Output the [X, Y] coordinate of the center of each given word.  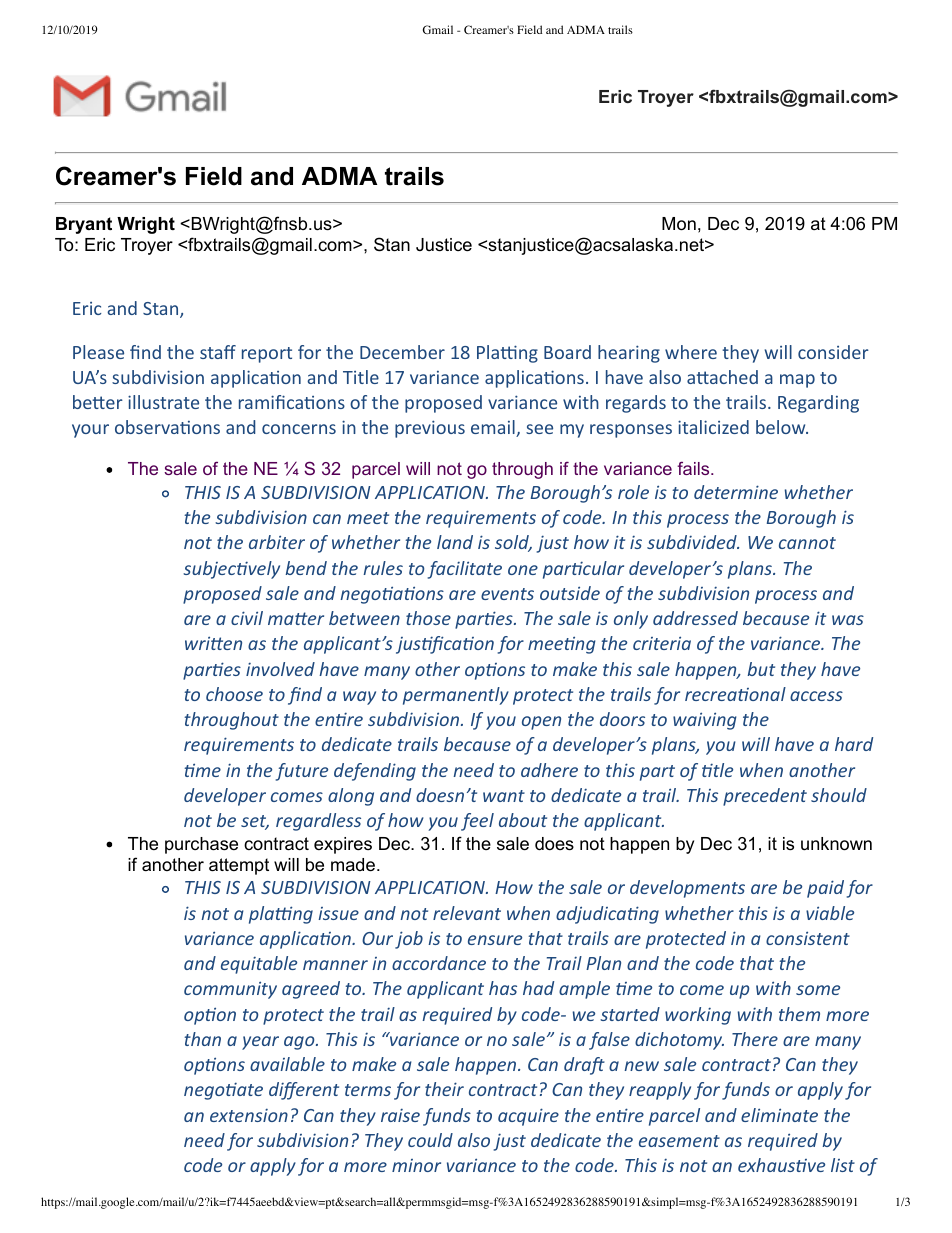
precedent [765, 797]
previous [430, 429]
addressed [695, 618]
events [507, 594]
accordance [439, 963]
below [782, 427]
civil [247, 618]
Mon [679, 224]
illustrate [163, 402]
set [255, 822]
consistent [808, 938]
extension [249, 1115]
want [504, 796]
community [230, 990]
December [402, 352]
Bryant [84, 225]
